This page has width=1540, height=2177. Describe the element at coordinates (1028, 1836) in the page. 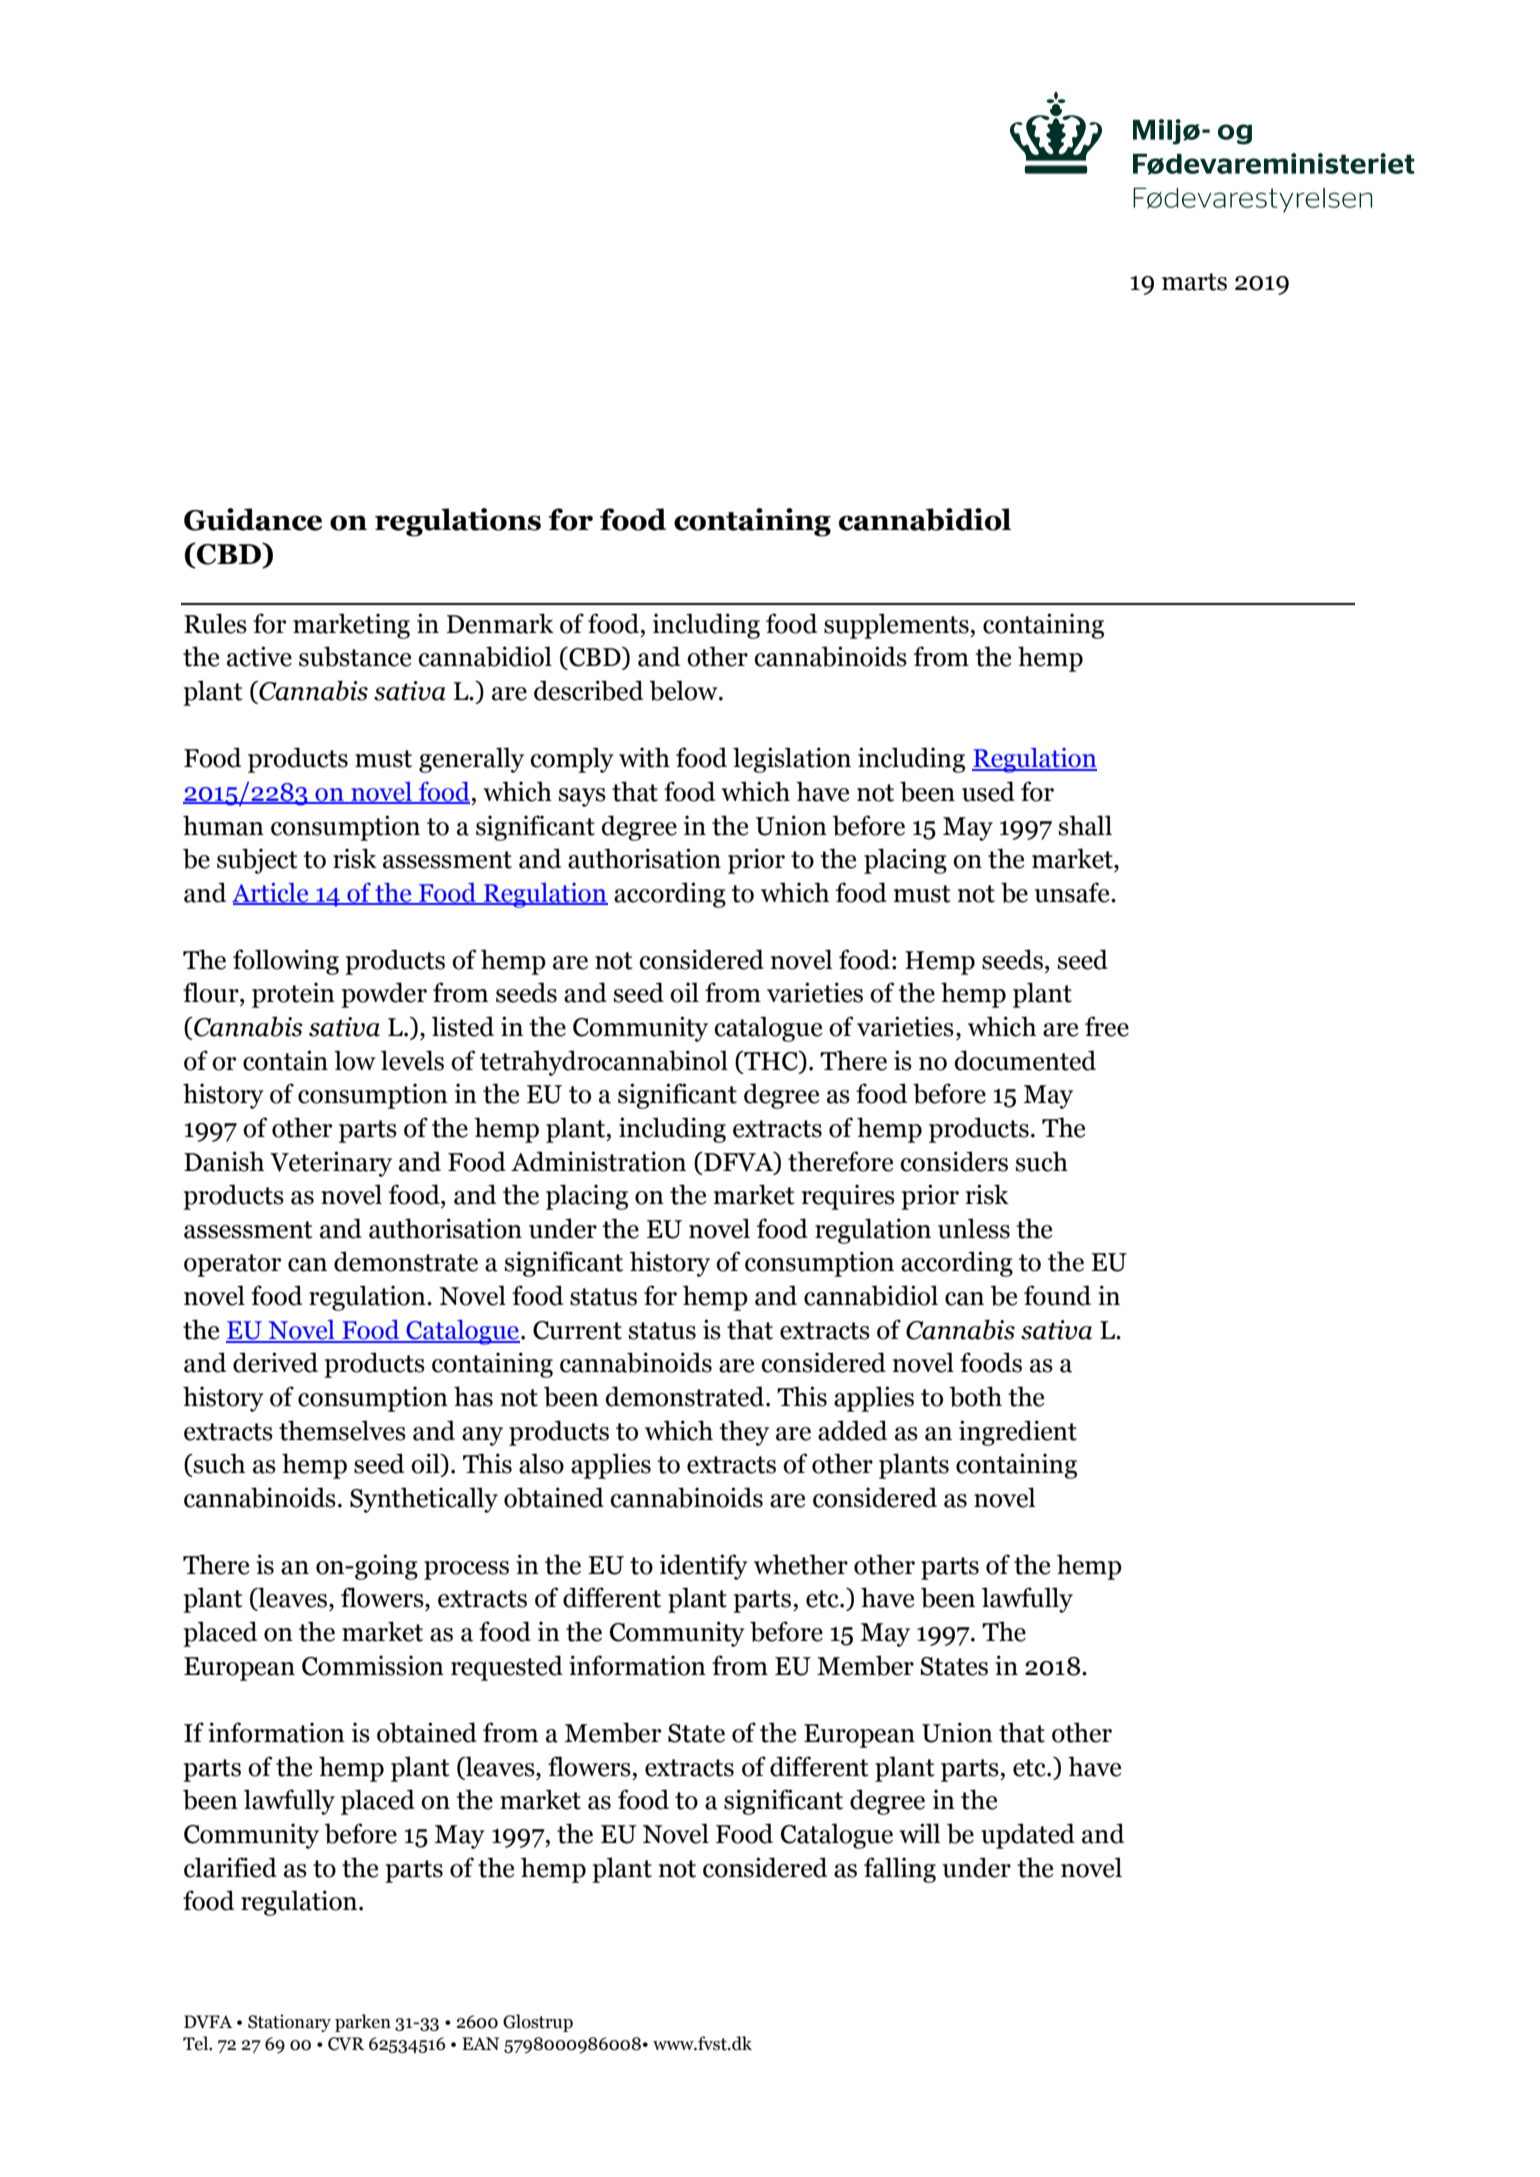

I see `updated` at that location.
